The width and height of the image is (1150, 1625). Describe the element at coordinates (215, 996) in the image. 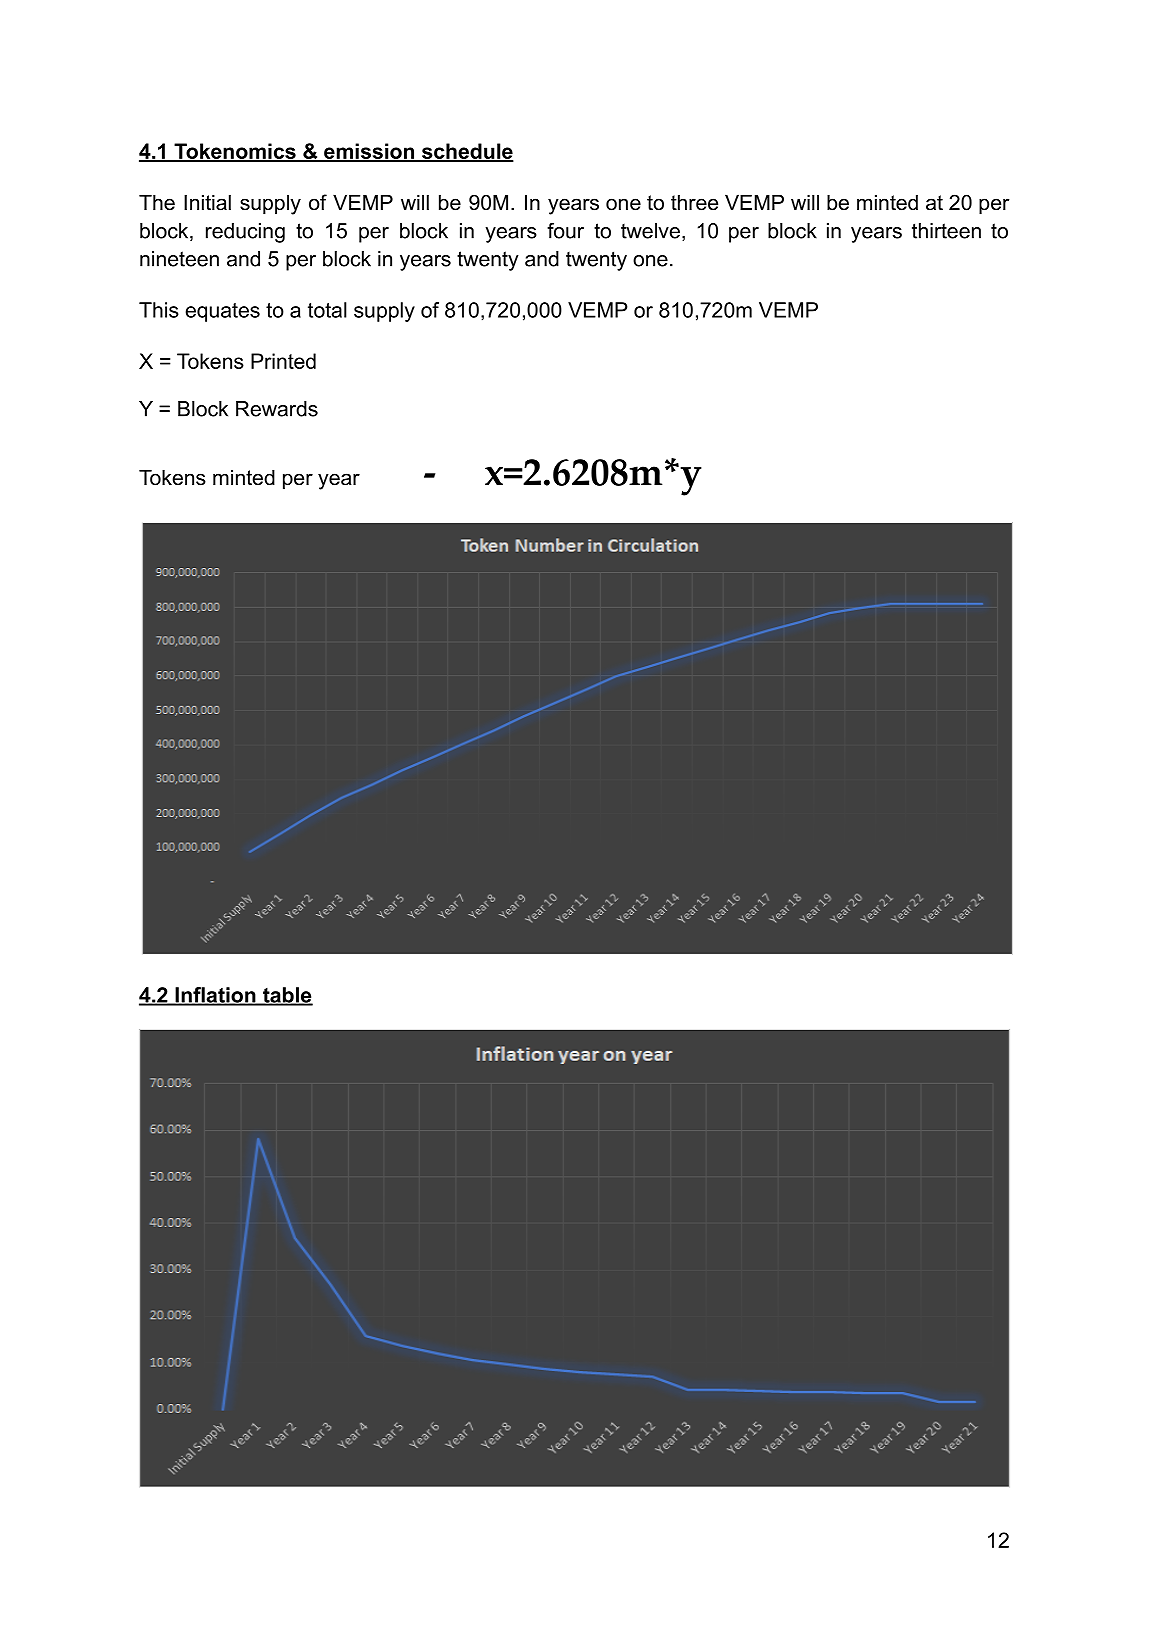

I see `Inflation` at that location.
